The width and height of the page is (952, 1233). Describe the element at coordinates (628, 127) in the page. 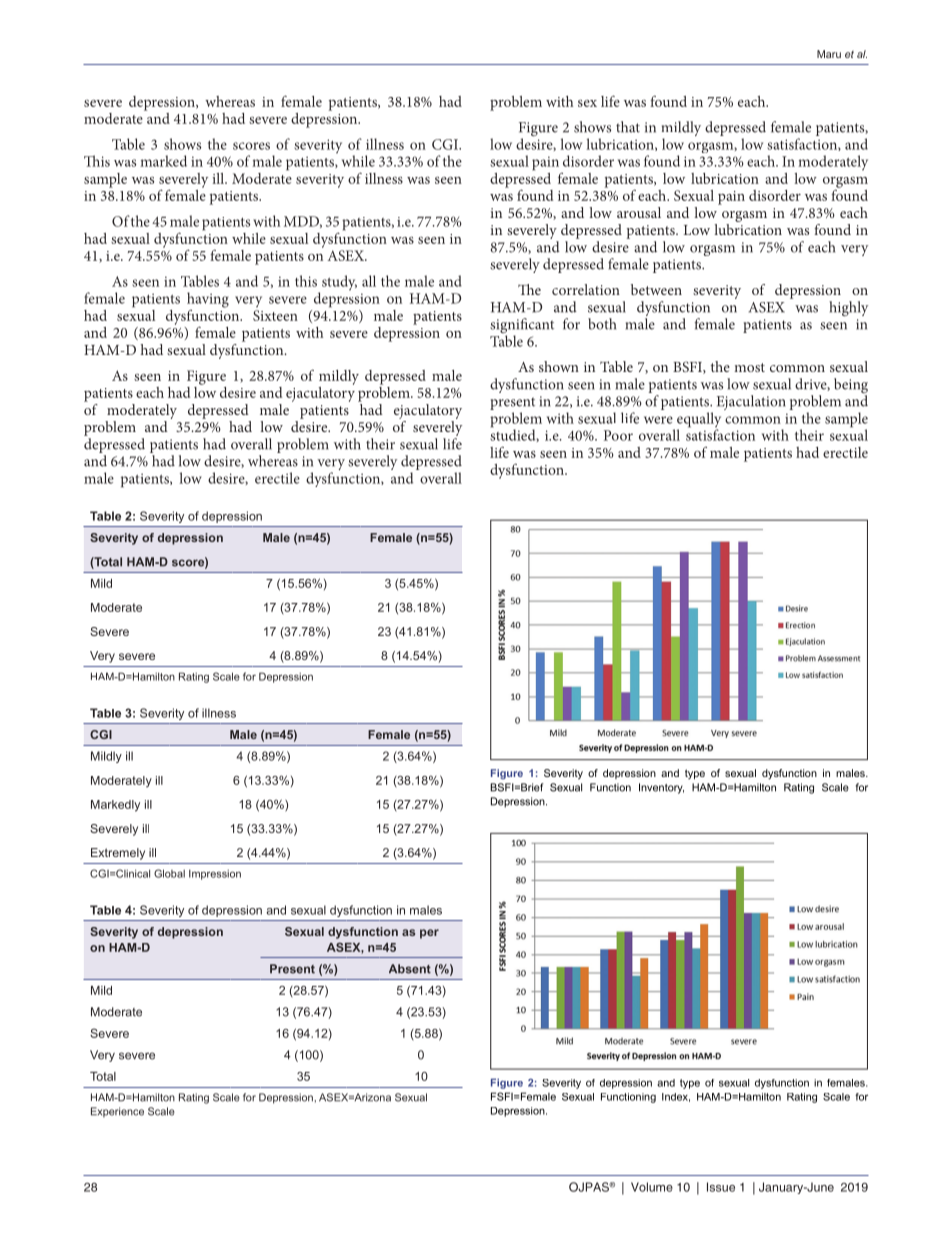

I see `that` at that location.
